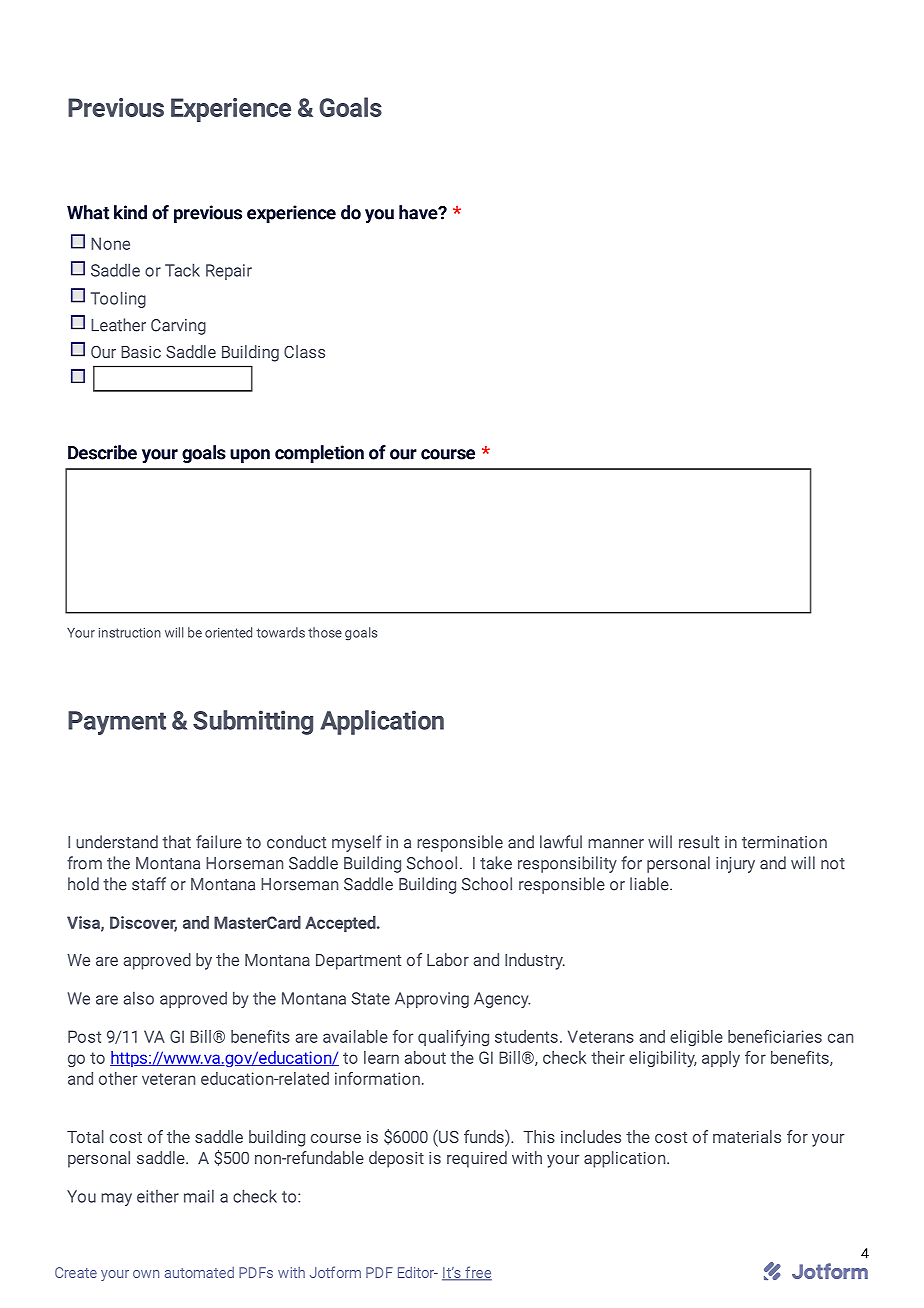 This screenshot has height=1308, width=924. I want to click on those, so click(325, 632).
